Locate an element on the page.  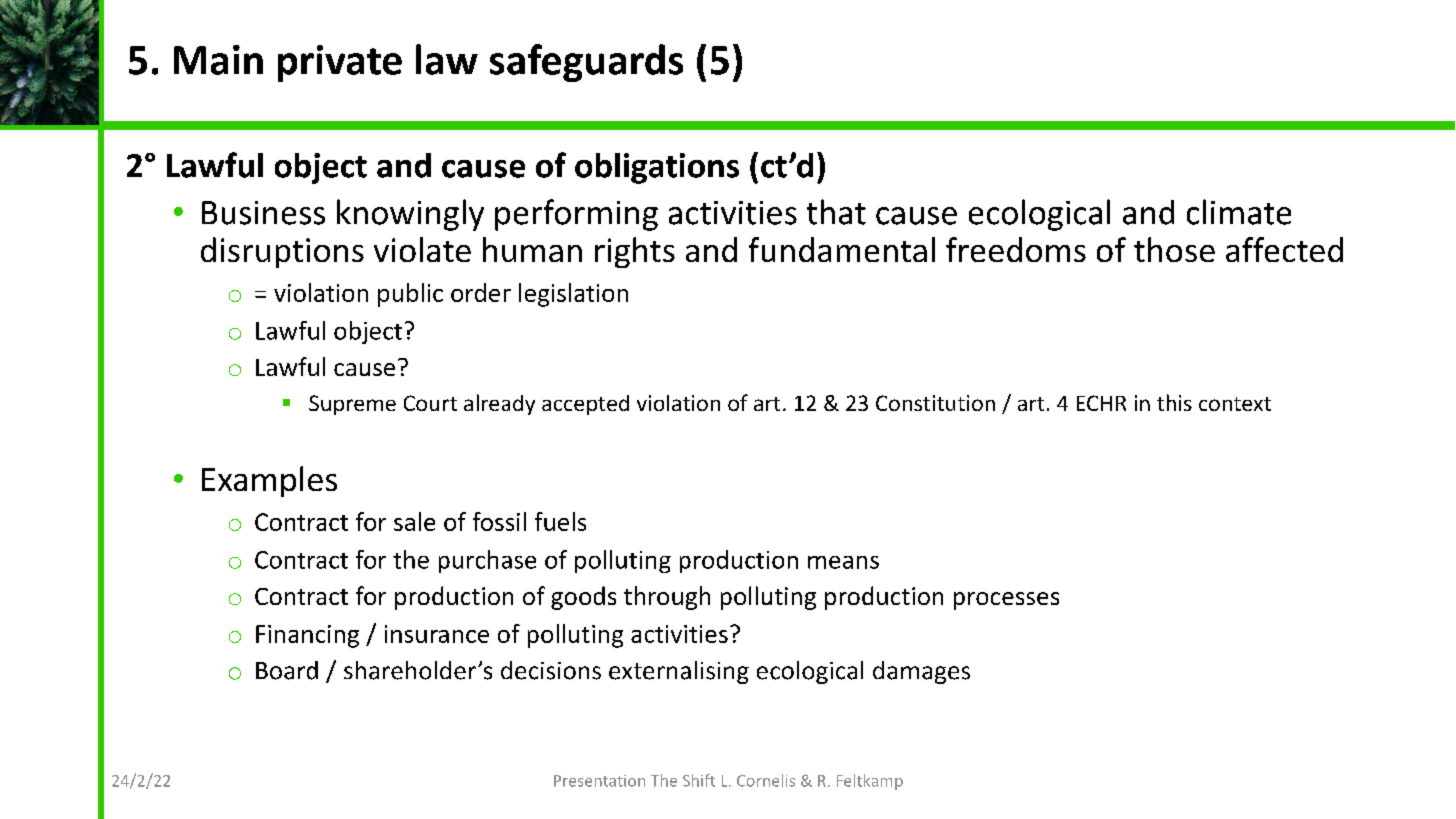
those is located at coordinates (1174, 249).
